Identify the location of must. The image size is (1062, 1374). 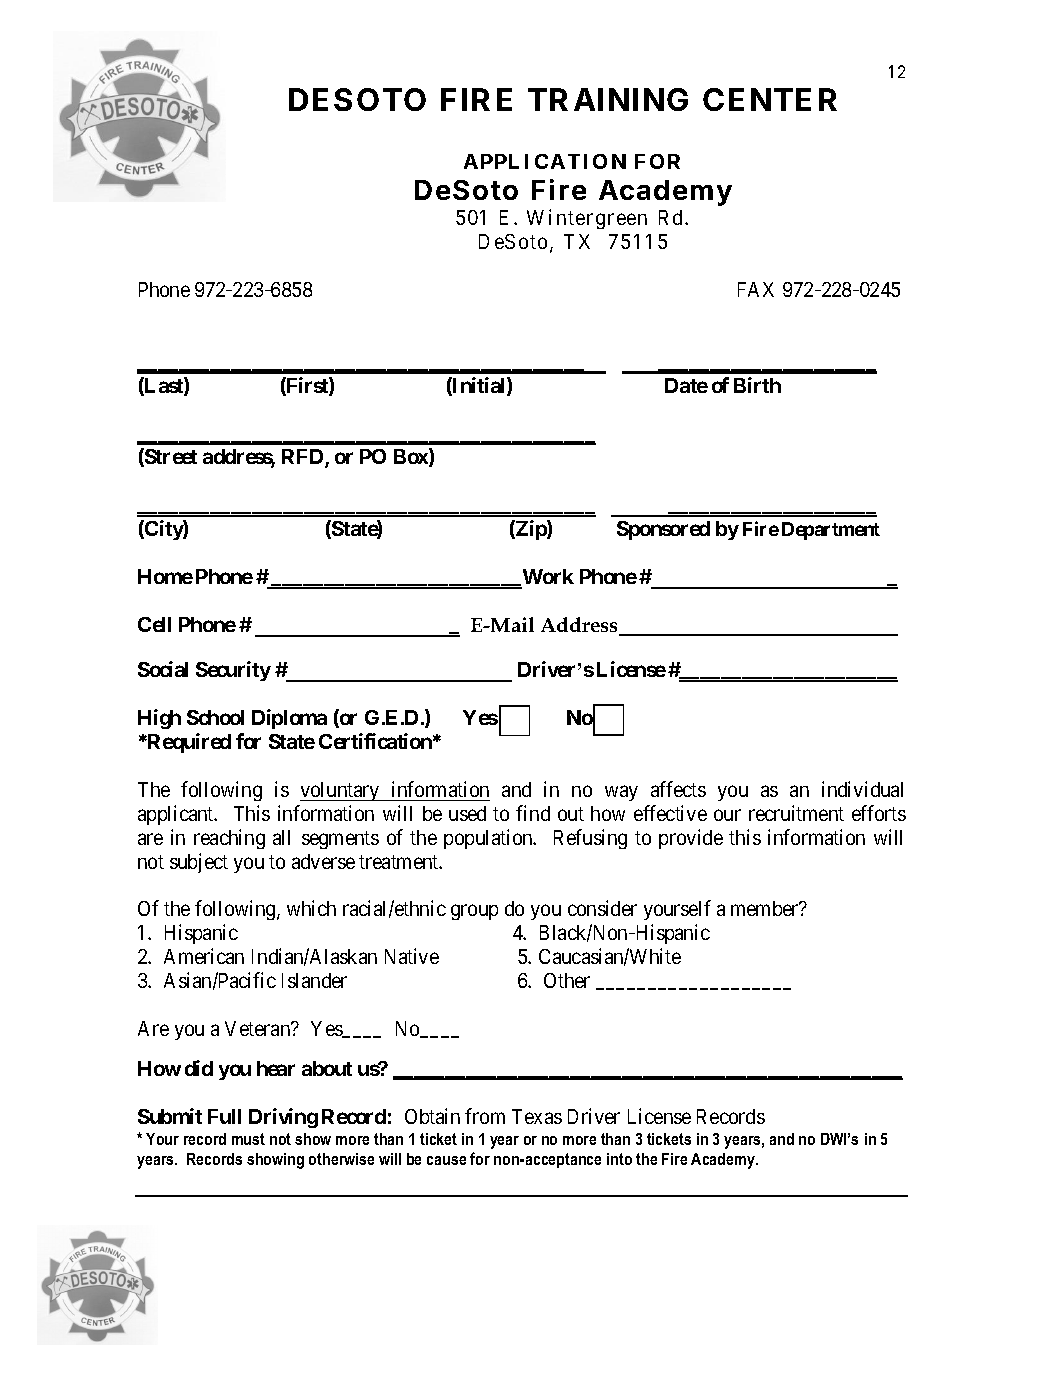
(248, 1139).
